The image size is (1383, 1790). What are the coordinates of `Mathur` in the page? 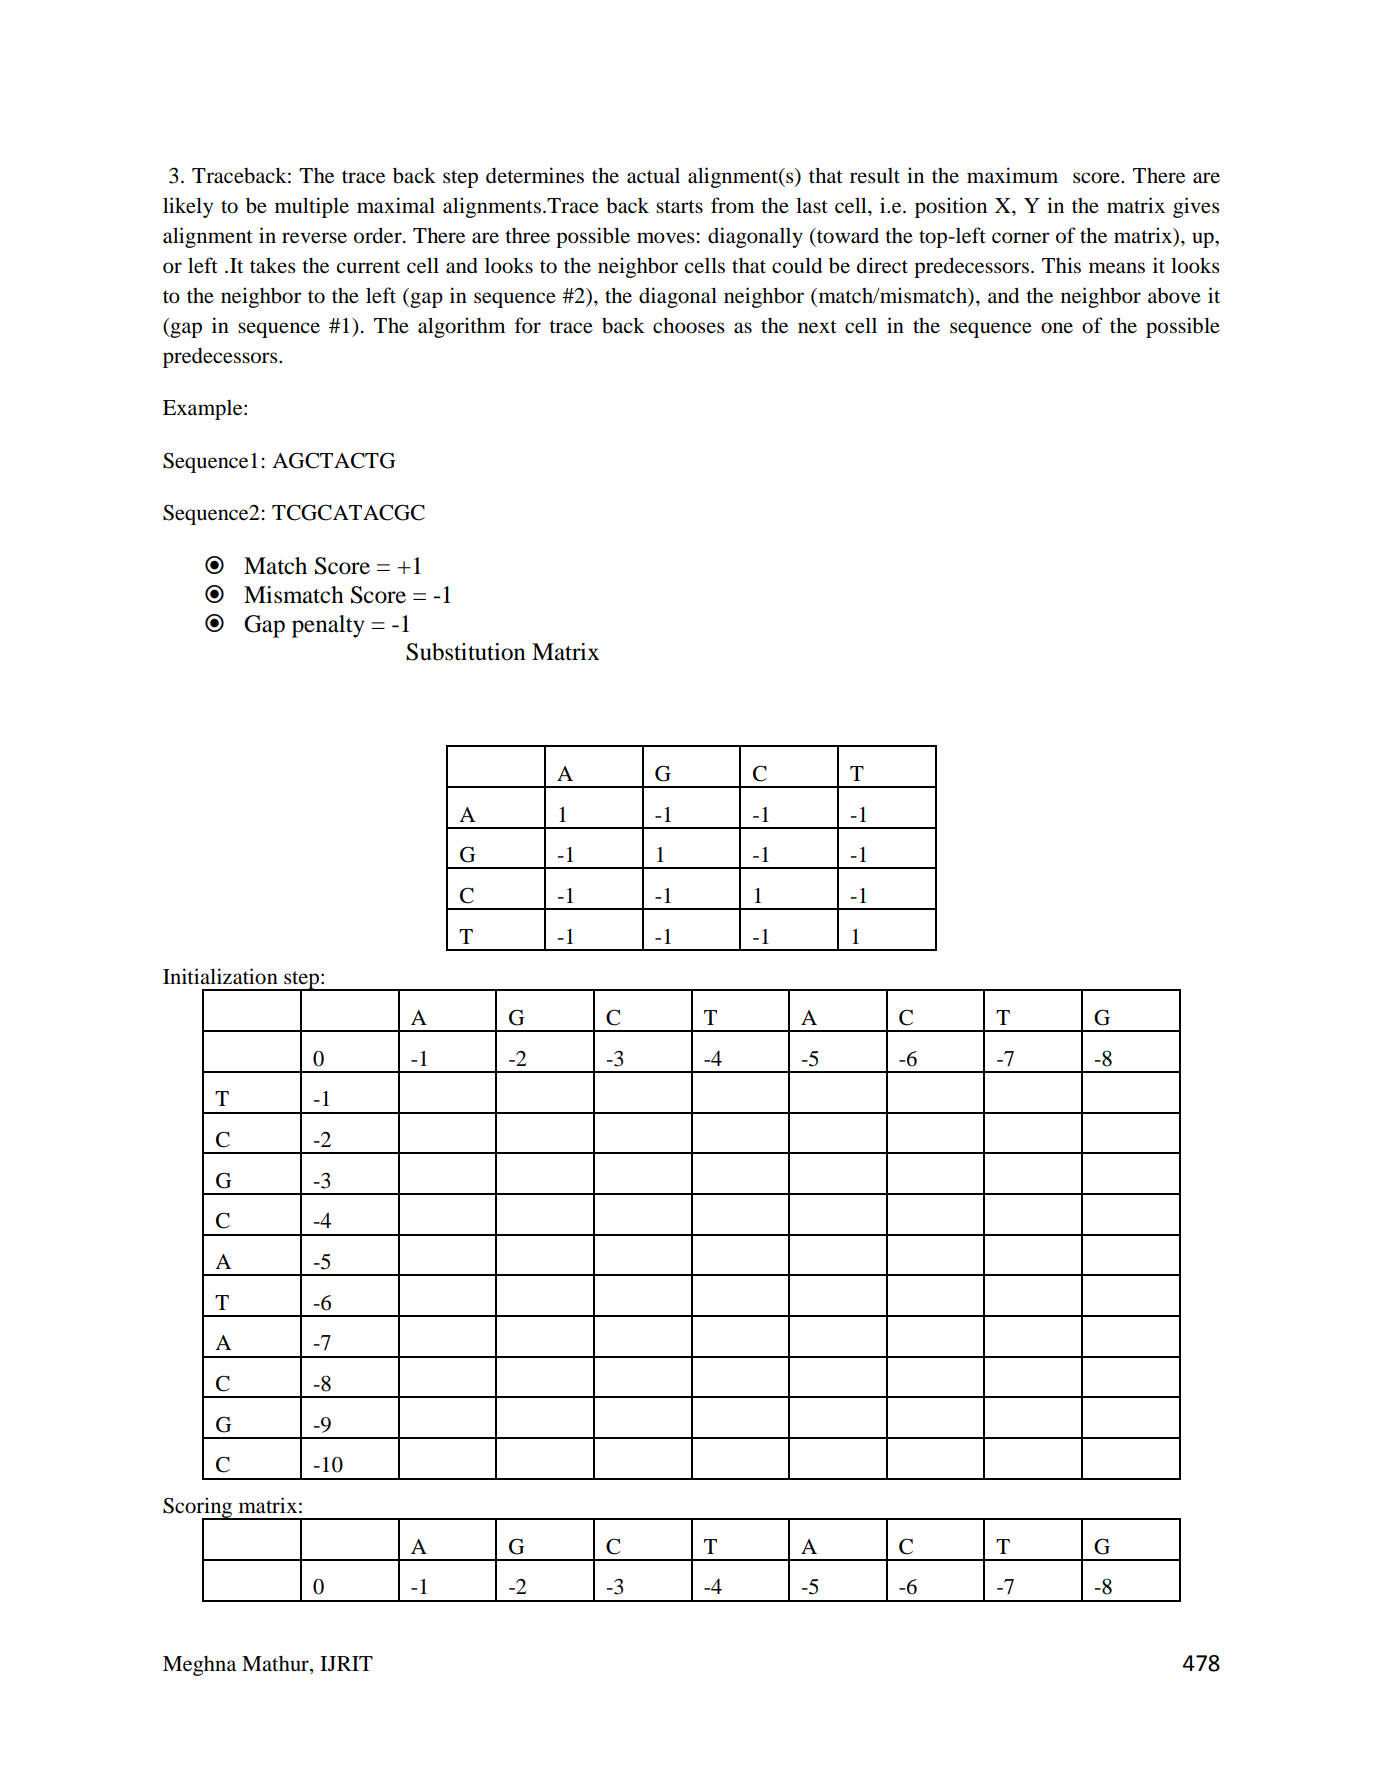 It's located at (276, 1665).
